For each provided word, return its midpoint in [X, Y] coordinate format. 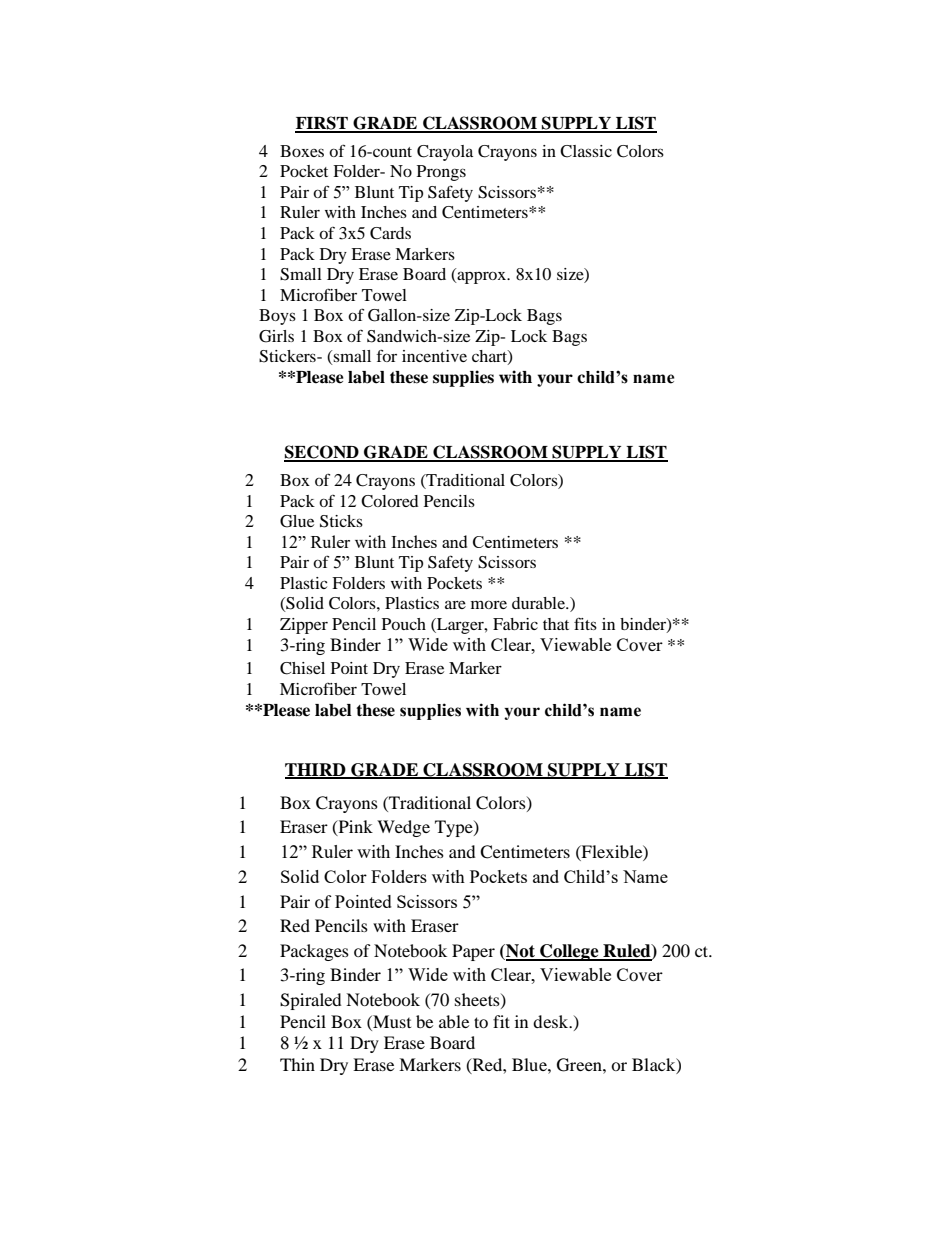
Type [455, 828]
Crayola [445, 153]
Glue [297, 521]
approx [482, 277]
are [455, 604]
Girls [276, 336]
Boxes [302, 151]
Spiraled [311, 1001]
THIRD [316, 770]
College [569, 952]
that [556, 624]
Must [391, 1021]
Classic [586, 151]
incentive [434, 356]
